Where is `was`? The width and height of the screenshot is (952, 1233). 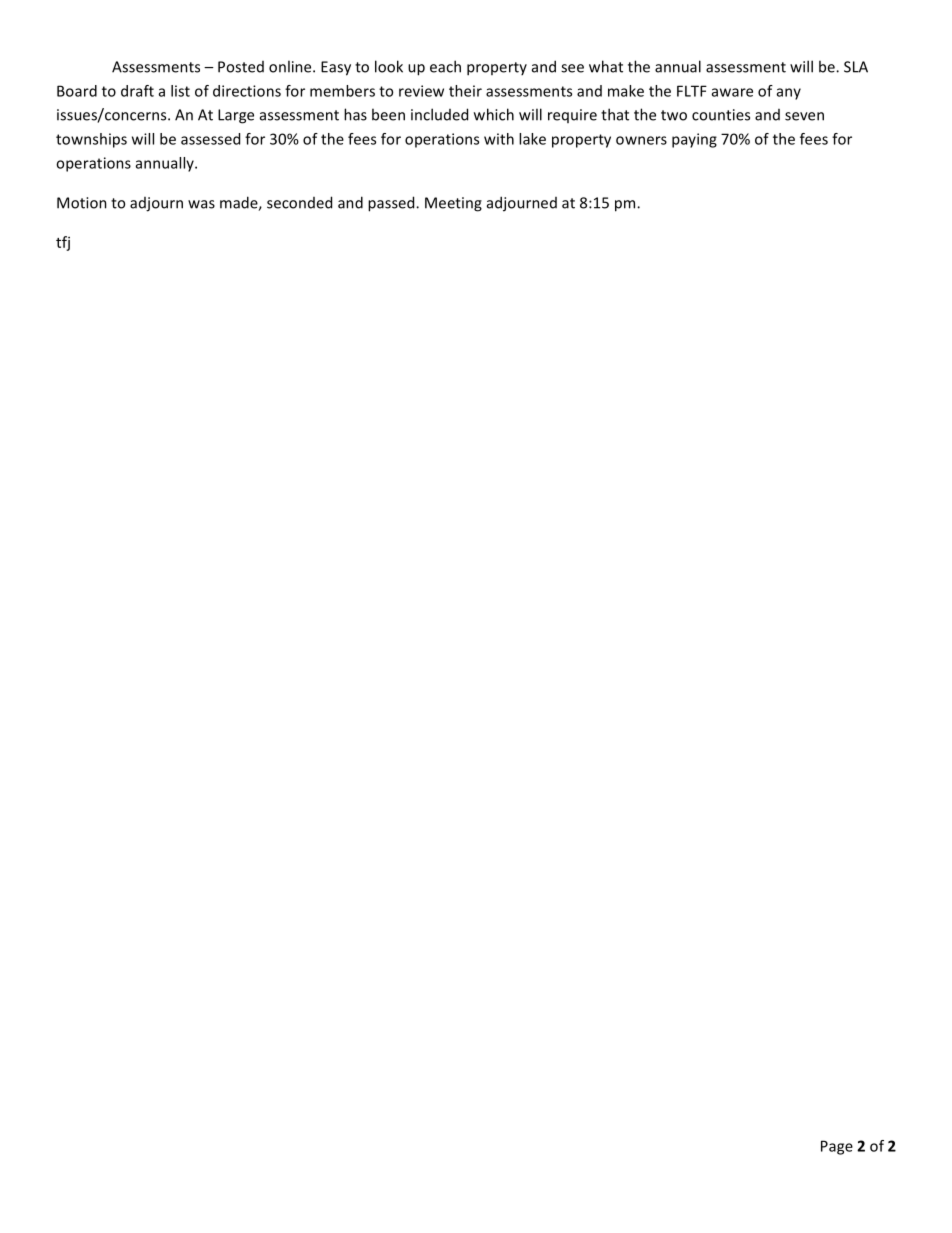 was is located at coordinates (201, 204).
